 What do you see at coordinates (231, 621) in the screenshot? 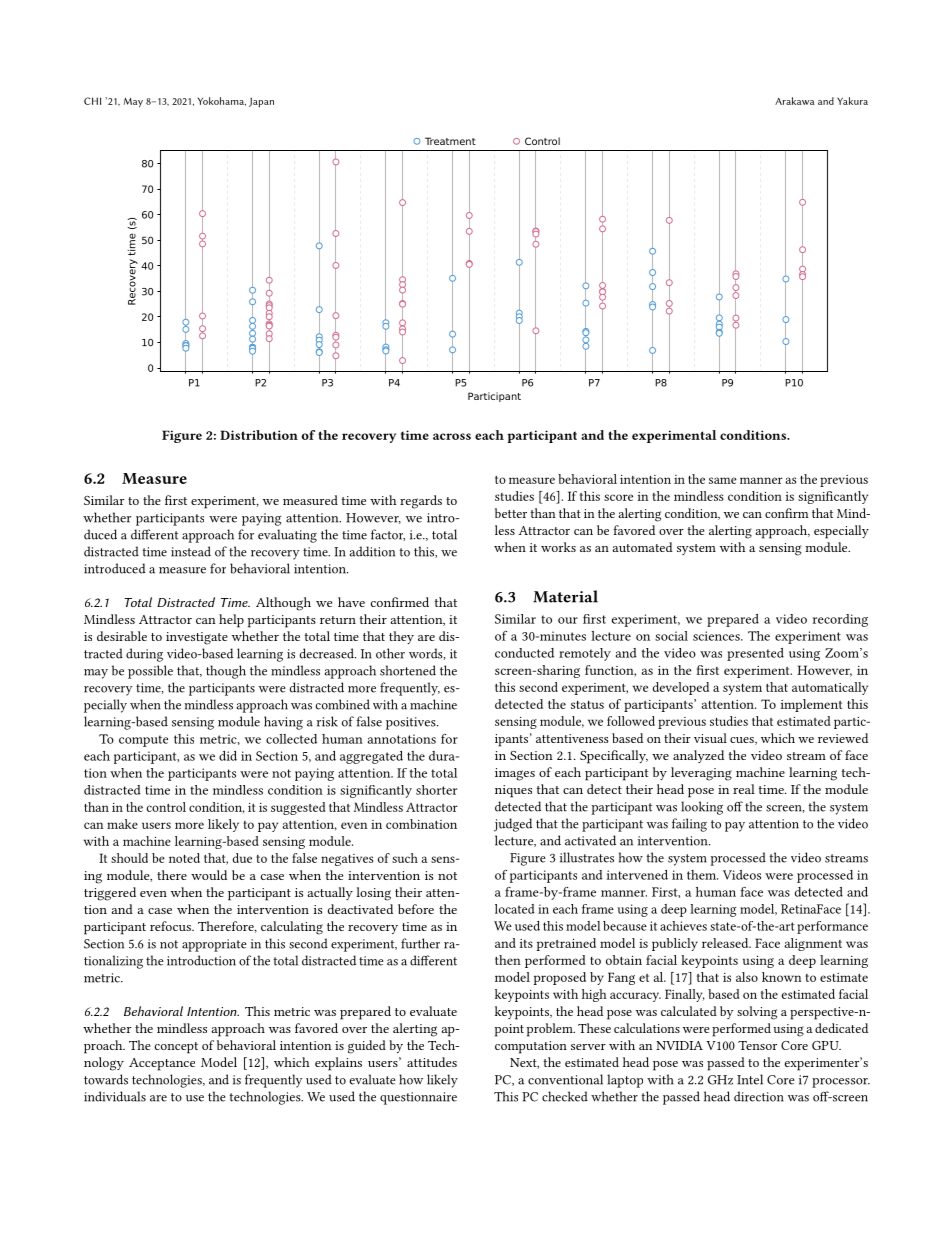
I see `help` at bounding box center [231, 621].
